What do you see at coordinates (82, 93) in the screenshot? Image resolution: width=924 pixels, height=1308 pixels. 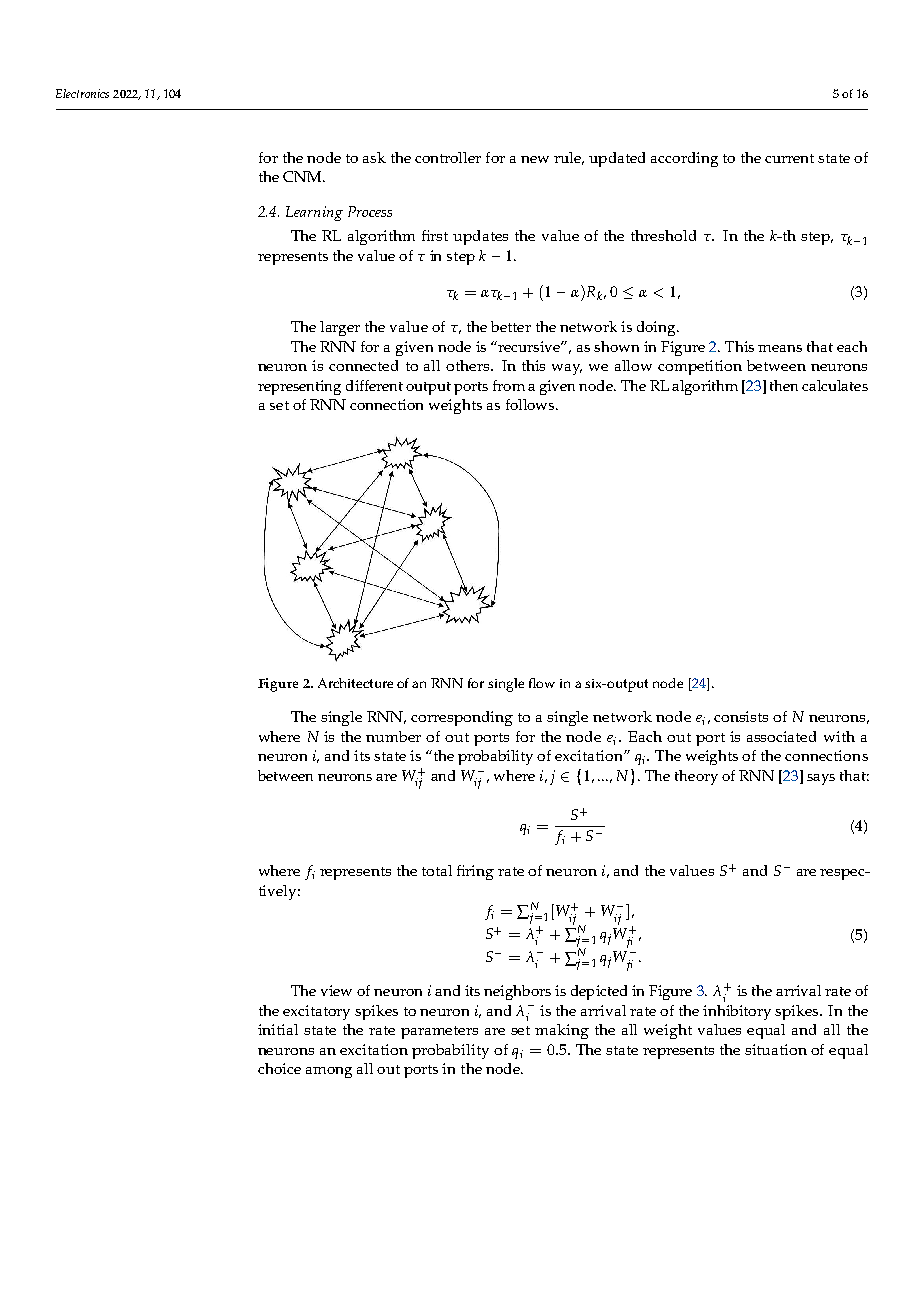 I see `Electronics` at bounding box center [82, 93].
